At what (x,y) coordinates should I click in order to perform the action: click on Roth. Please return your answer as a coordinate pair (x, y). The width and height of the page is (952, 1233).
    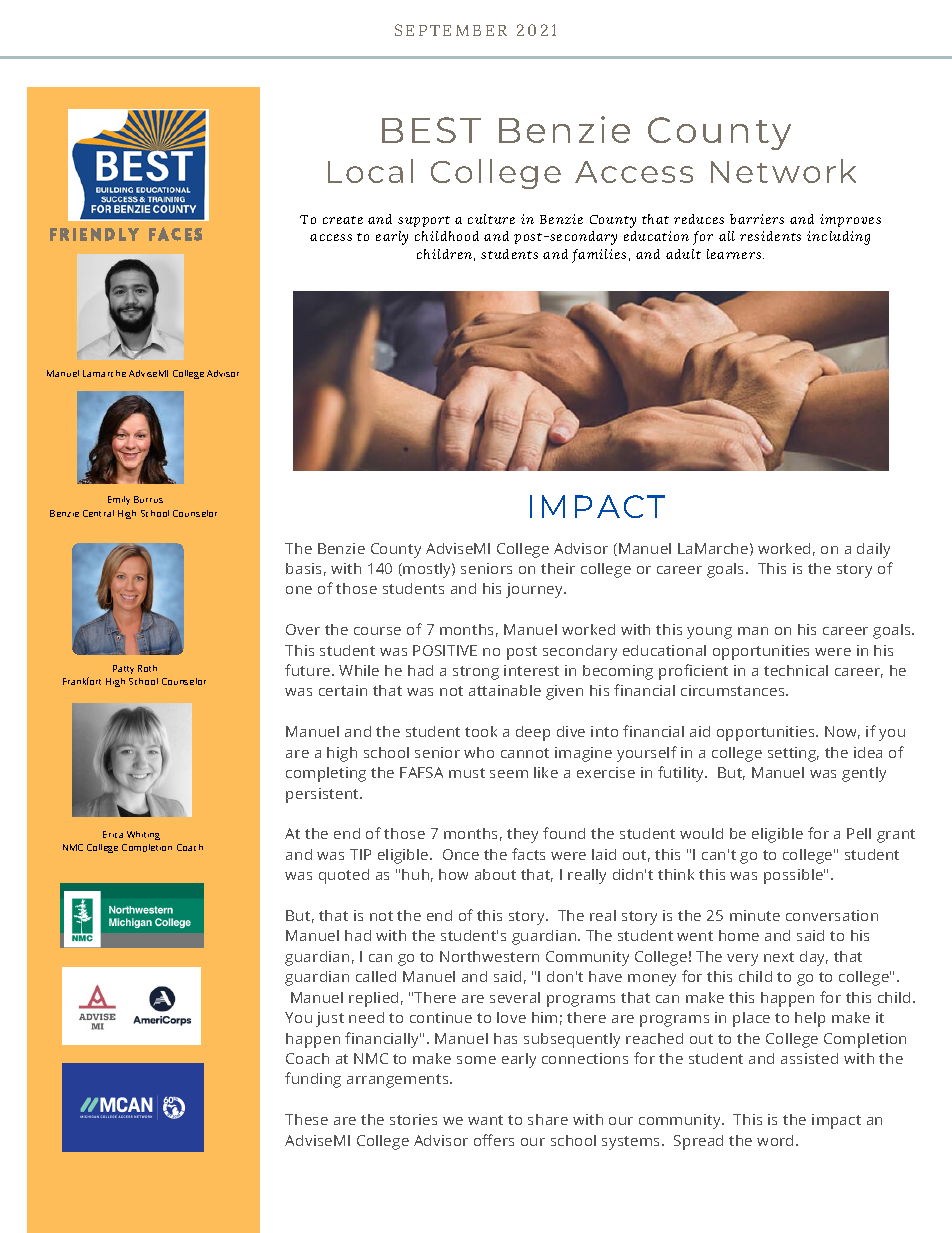
    Looking at the image, I should click on (147, 668).
